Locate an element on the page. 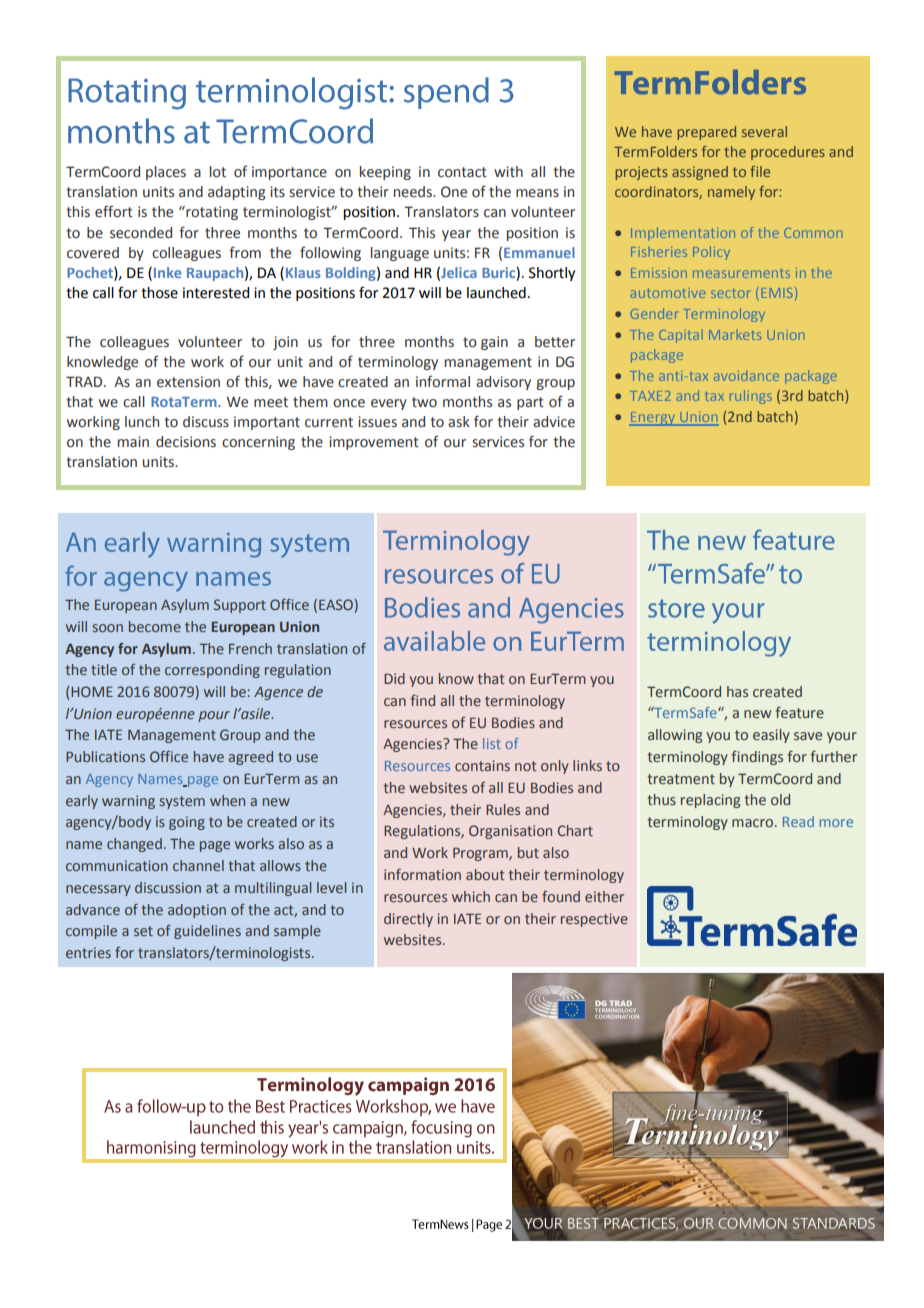 The image size is (924, 1308). improvement is located at coordinates (374, 443).
